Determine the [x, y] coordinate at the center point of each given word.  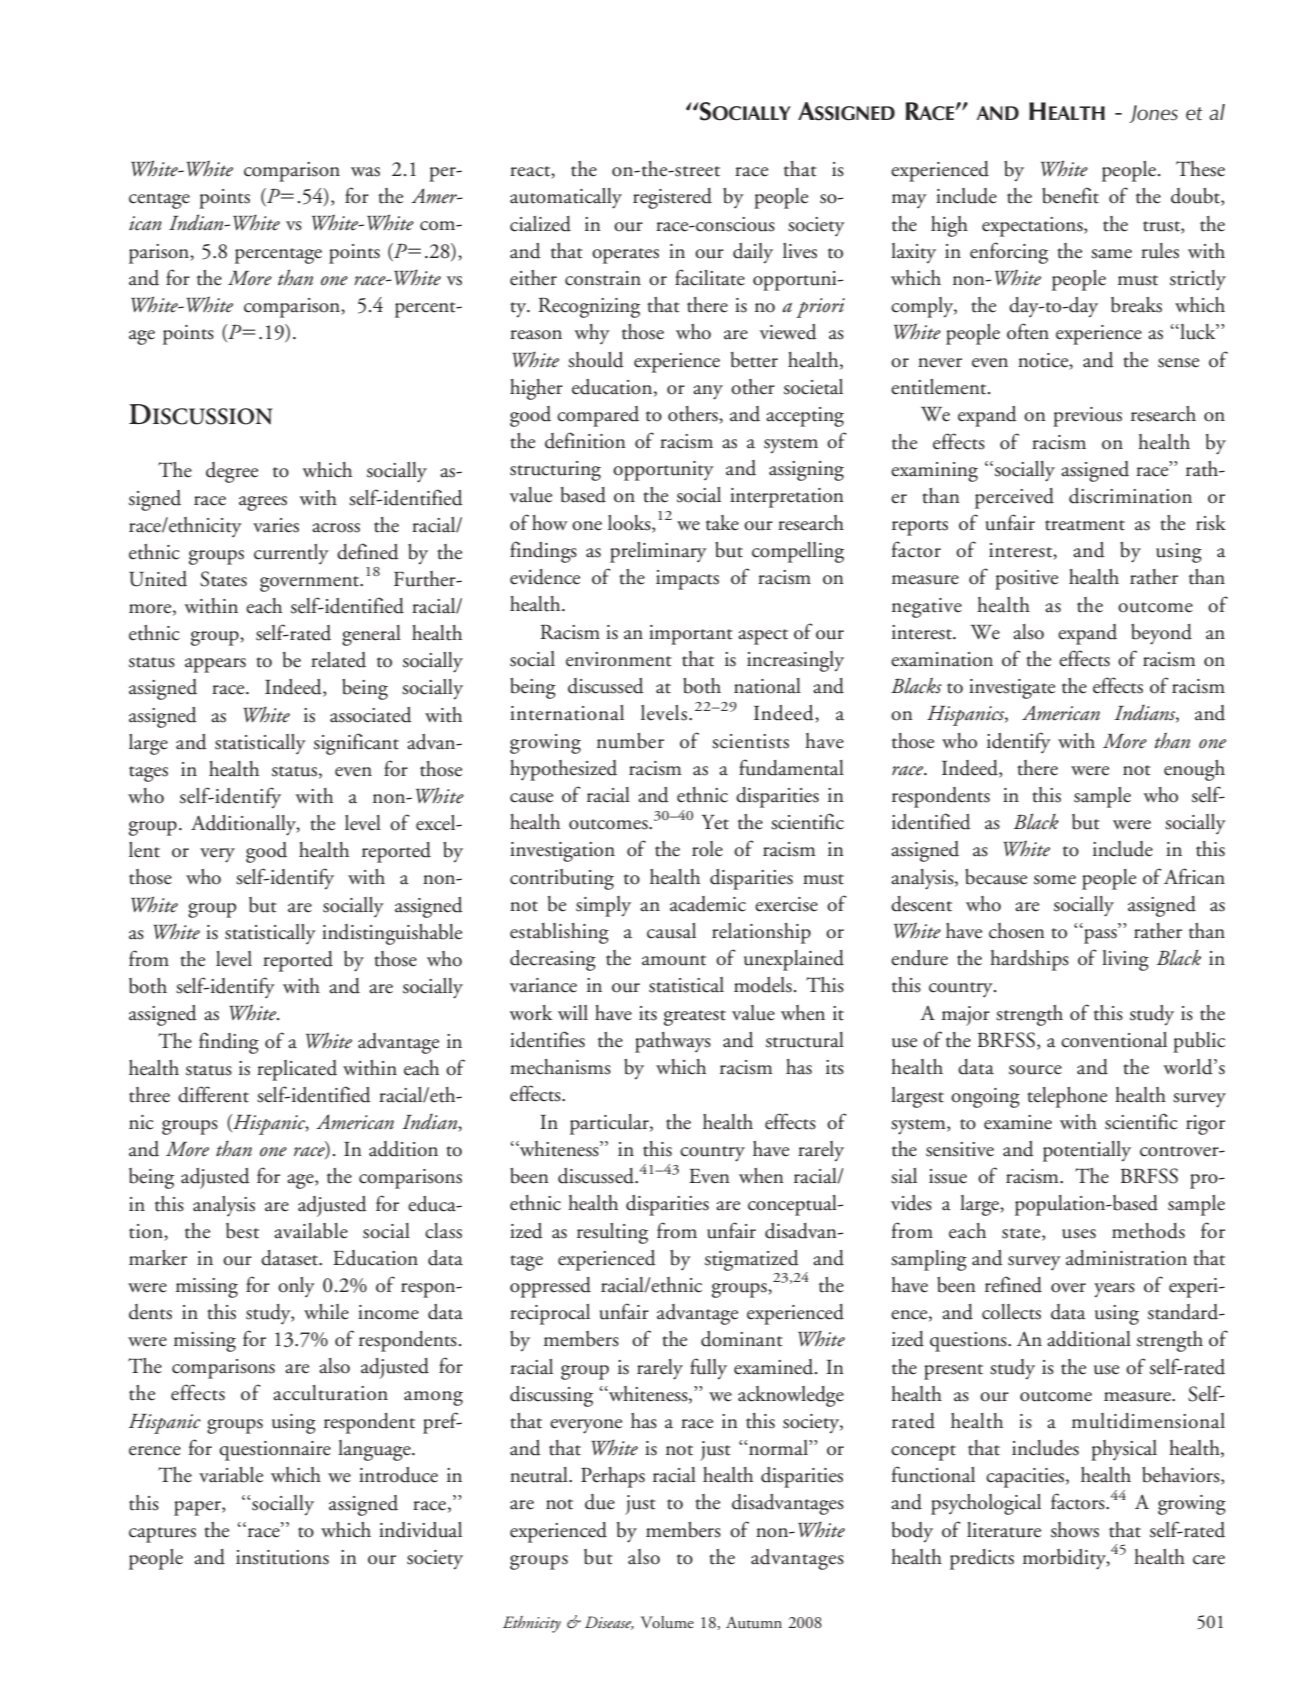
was [365, 172]
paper [198, 1508]
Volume [667, 1622]
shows [1075, 1530]
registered [672, 198]
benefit [1070, 195]
